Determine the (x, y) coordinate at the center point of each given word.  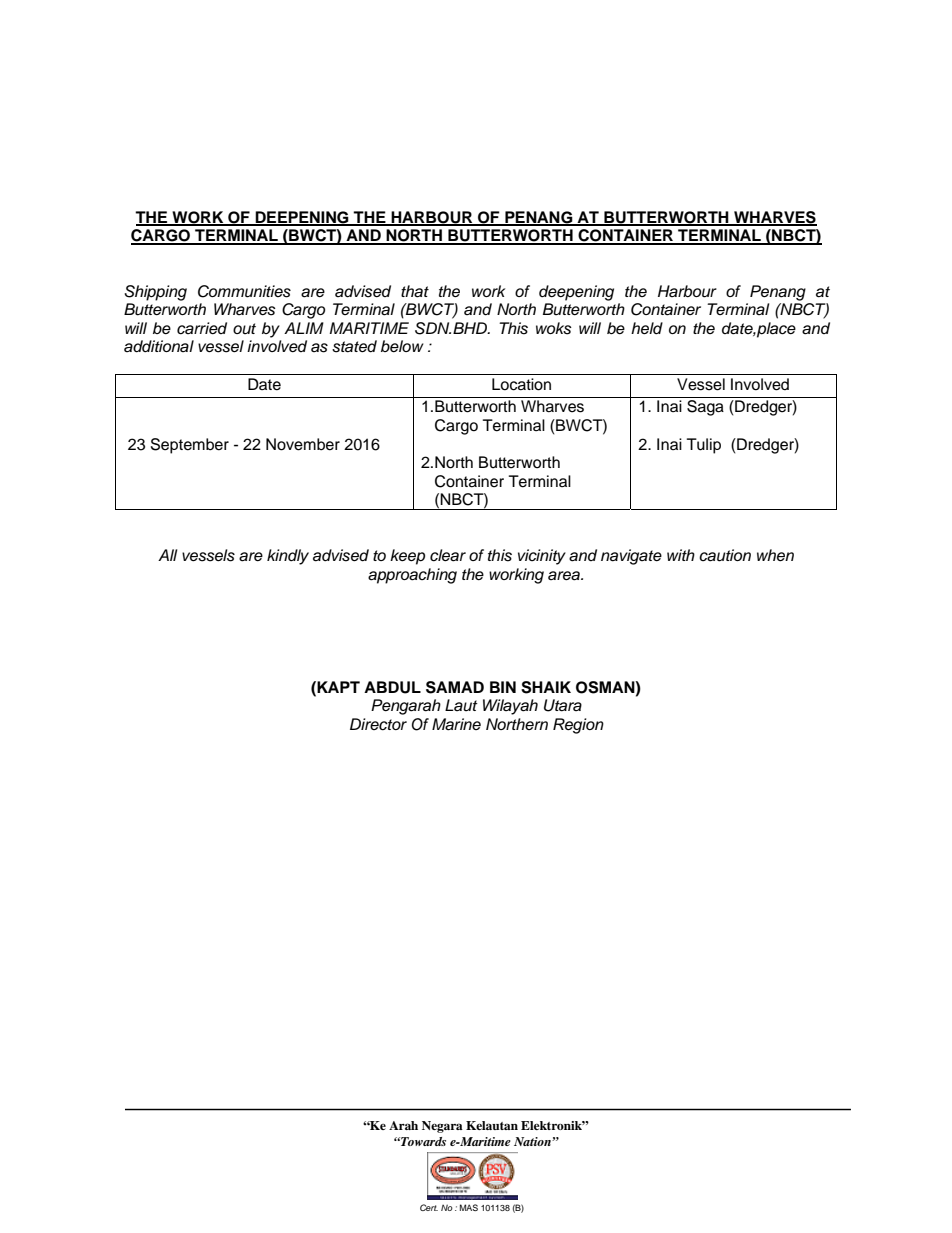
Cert (429, 1207)
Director (378, 724)
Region (578, 726)
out (244, 329)
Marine (456, 724)
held (647, 328)
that (415, 291)
